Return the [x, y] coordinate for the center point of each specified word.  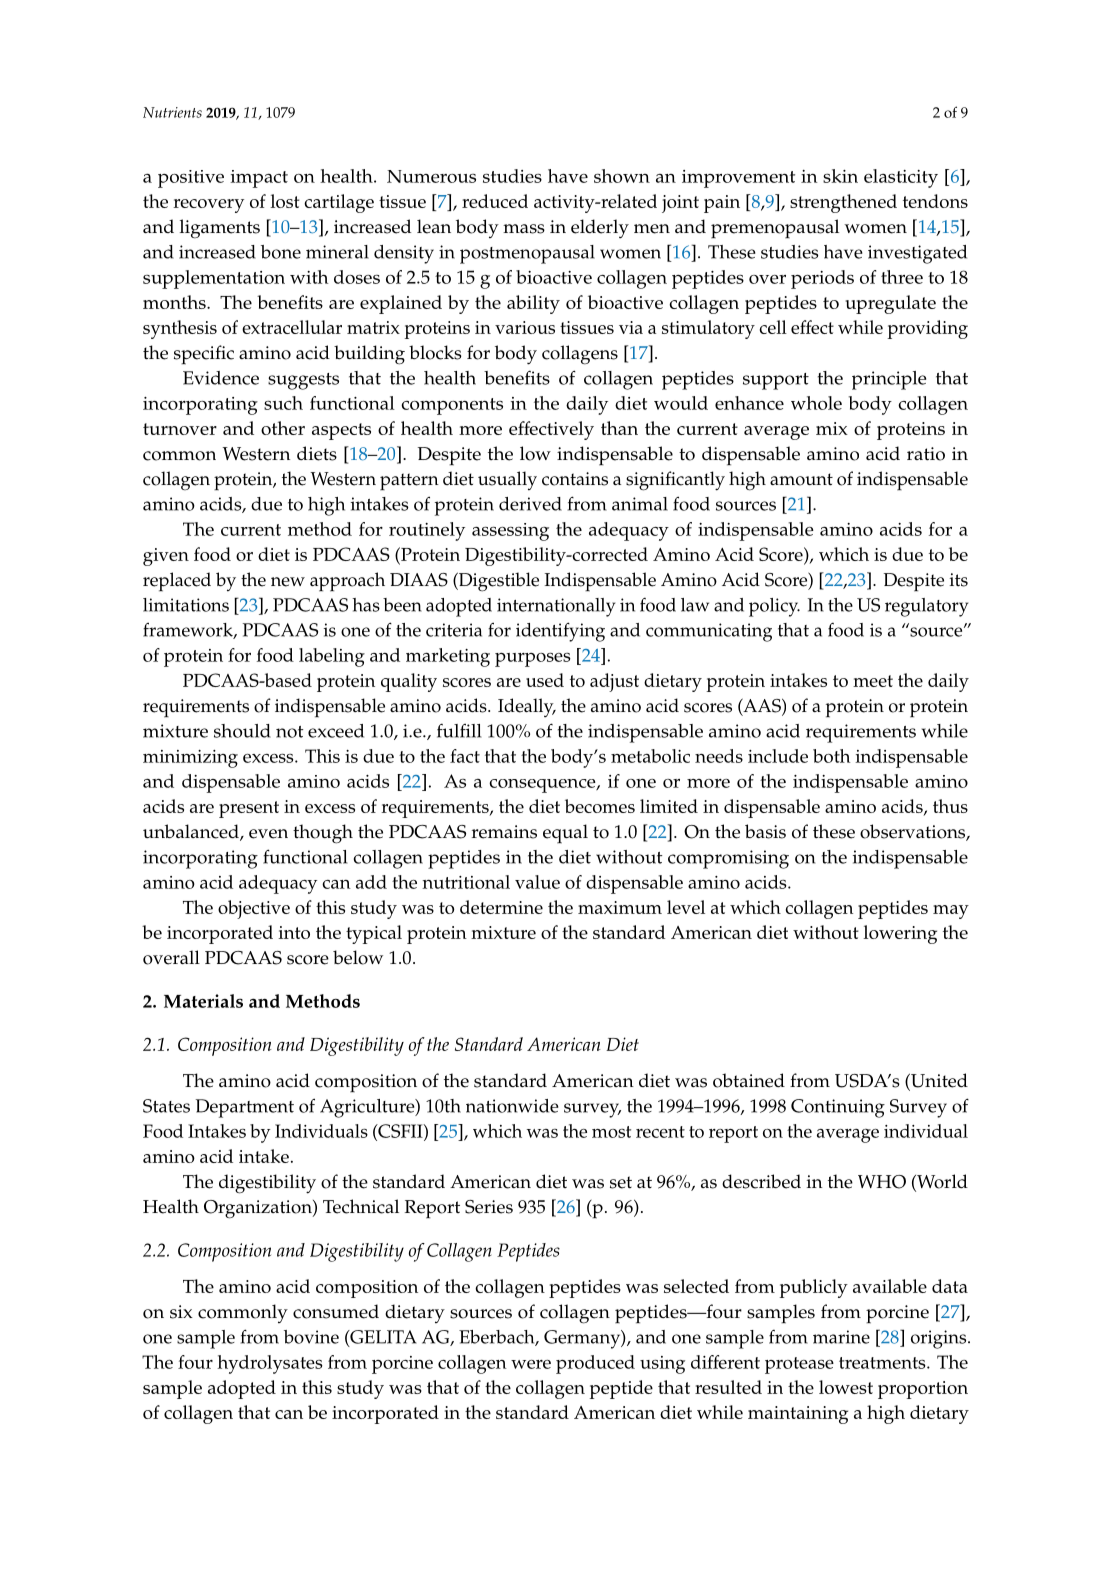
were [531, 1364]
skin [840, 176]
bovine [311, 1337]
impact [259, 179]
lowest [846, 1387]
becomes [600, 806]
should [242, 731]
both [831, 756]
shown [622, 176]
